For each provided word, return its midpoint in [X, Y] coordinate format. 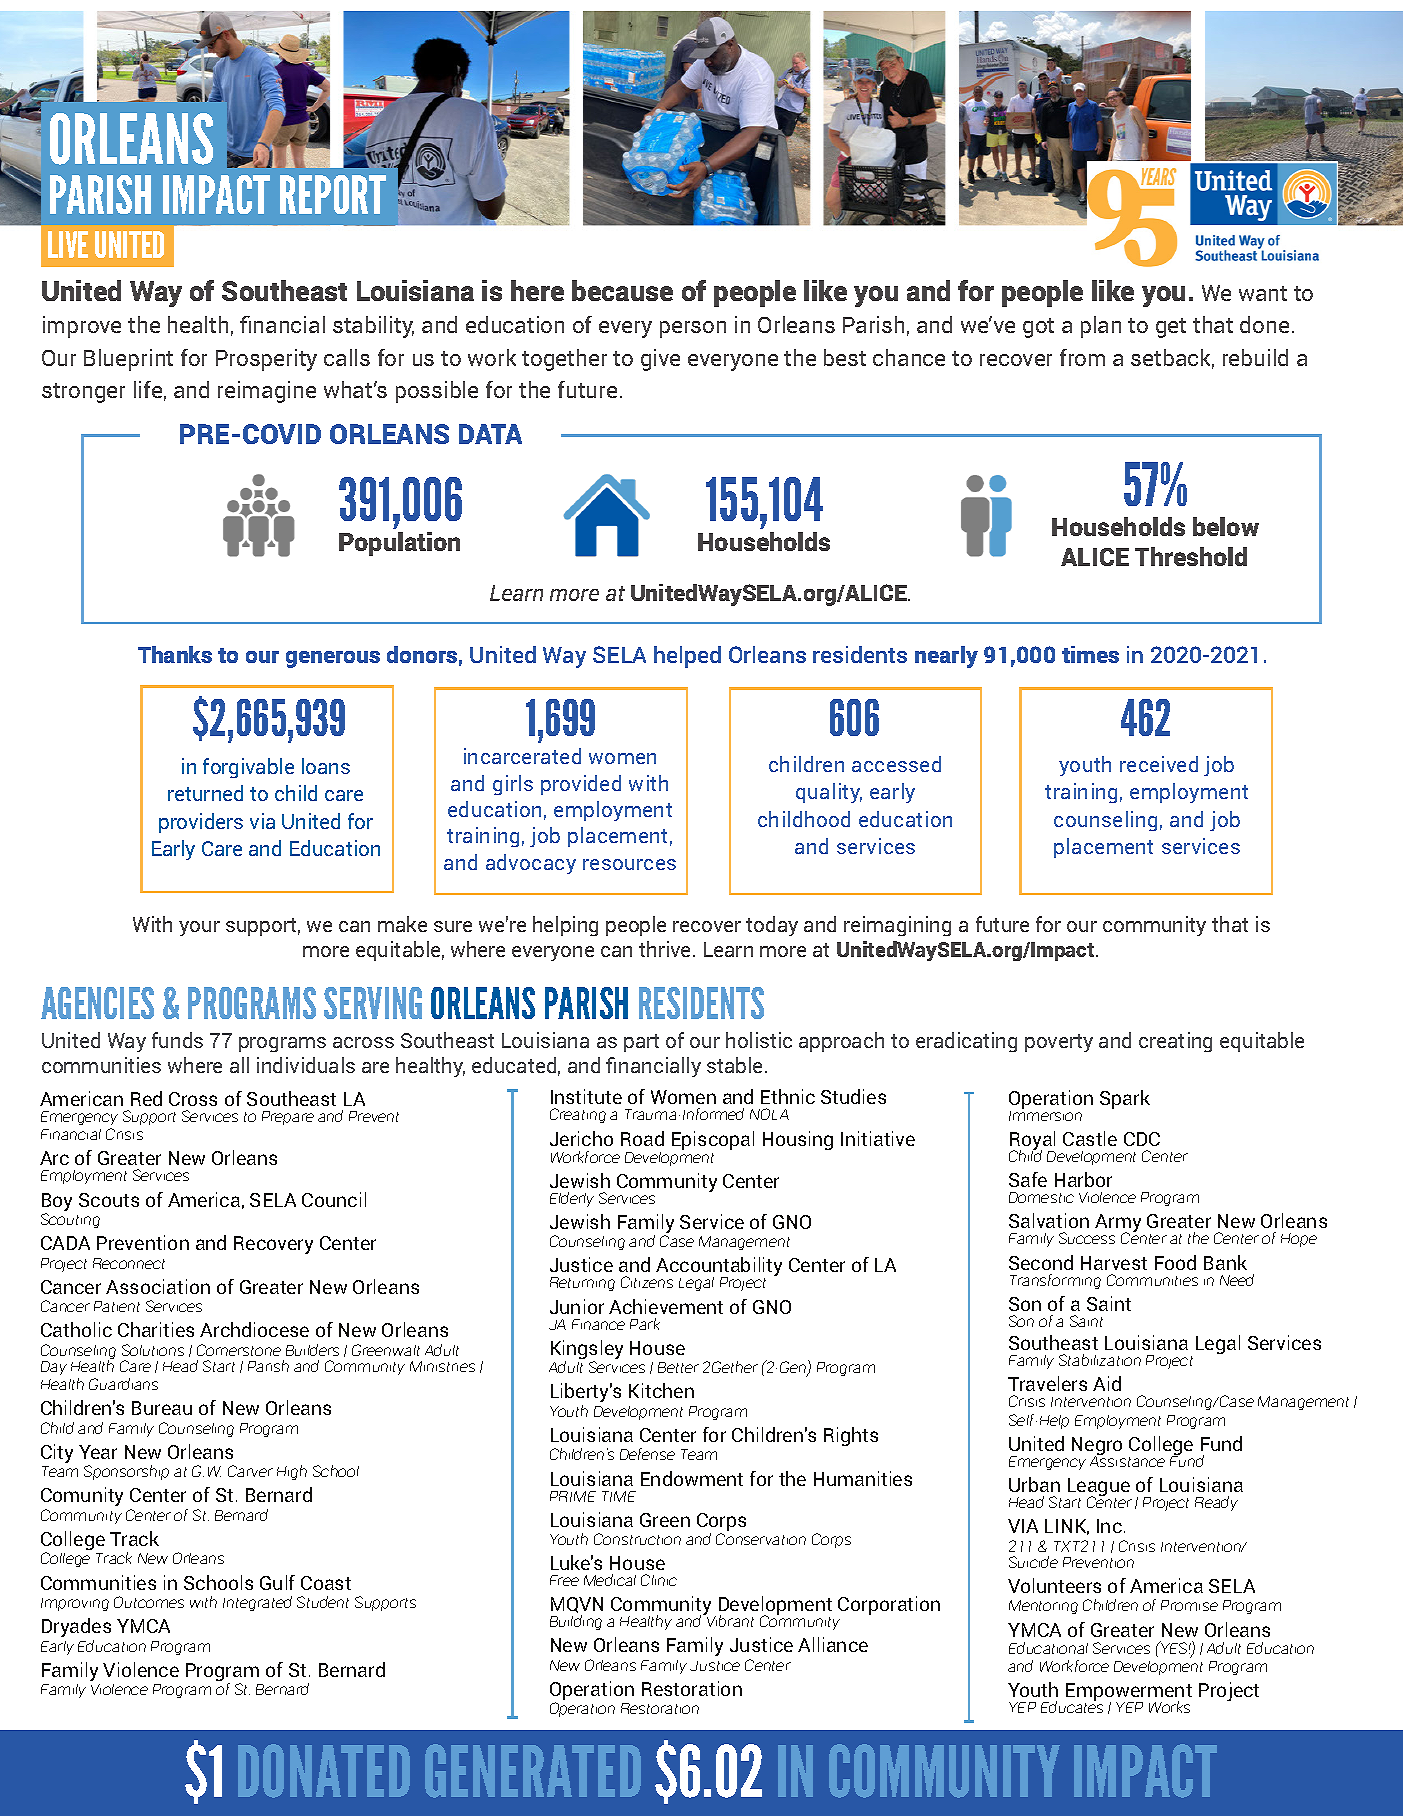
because [622, 290]
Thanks [175, 654]
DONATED [324, 1771]
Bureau [162, 1408]
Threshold [1191, 556]
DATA [490, 434]
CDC [1142, 1139]
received [1159, 764]
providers [201, 823]
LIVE [68, 244]
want [1263, 293]
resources [629, 864]
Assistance [1127, 1460]
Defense [647, 1454]
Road [642, 1138]
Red [146, 1098]
